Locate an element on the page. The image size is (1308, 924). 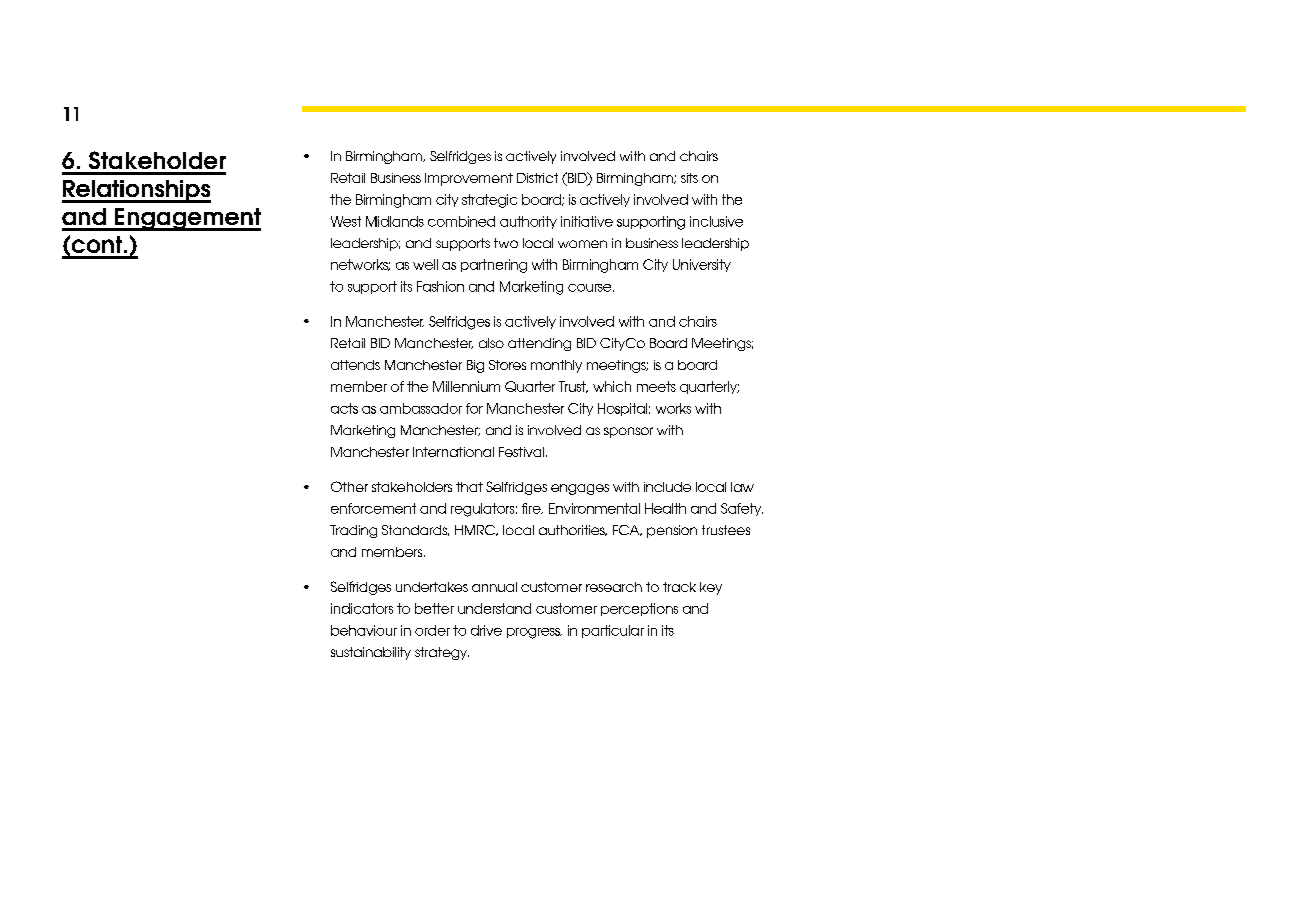
sits is located at coordinates (689, 178).
